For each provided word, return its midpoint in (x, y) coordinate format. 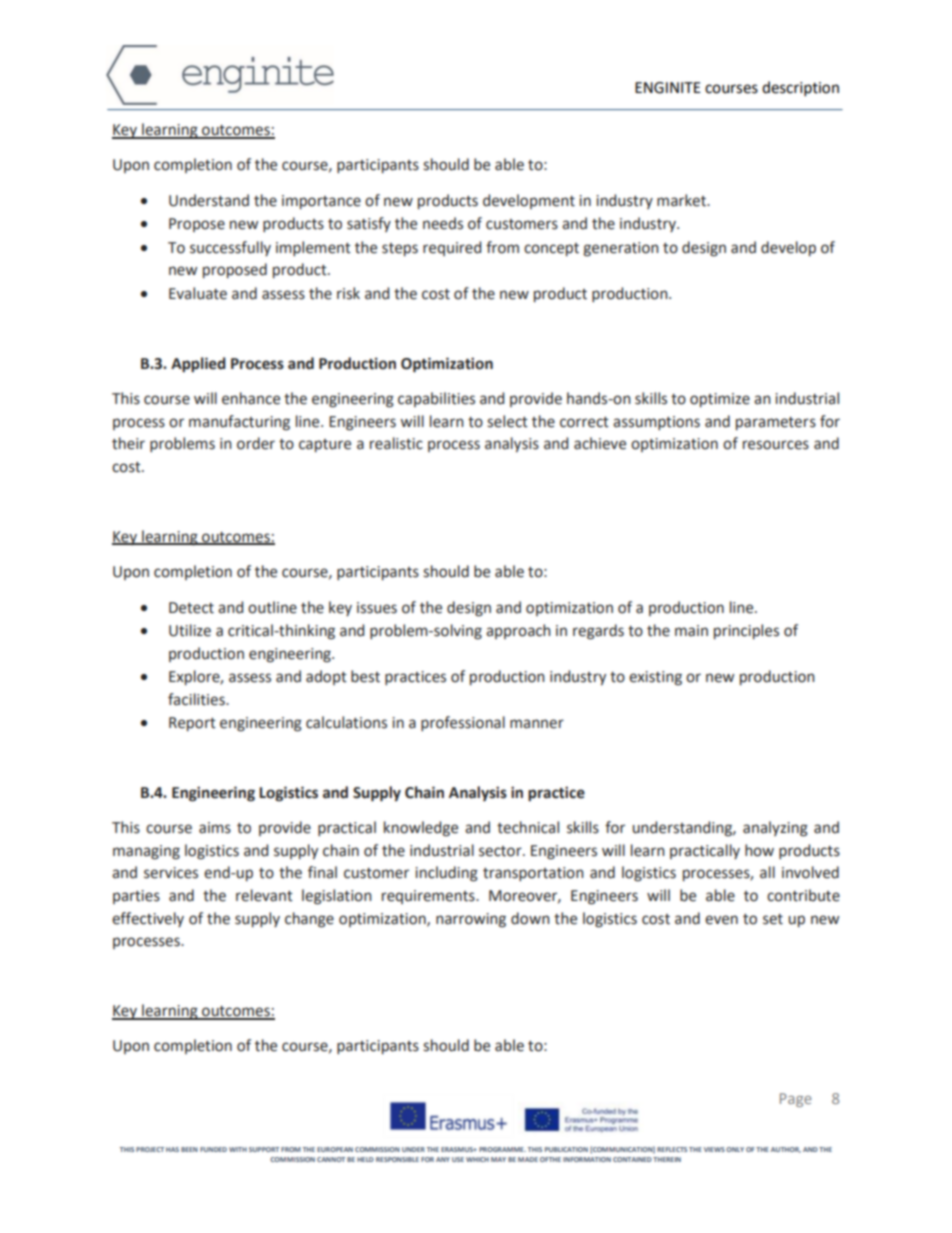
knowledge (421, 829)
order (256, 443)
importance (321, 202)
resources (776, 445)
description (800, 89)
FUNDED (213, 1149)
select (507, 421)
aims (215, 828)
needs (443, 223)
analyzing (775, 829)
